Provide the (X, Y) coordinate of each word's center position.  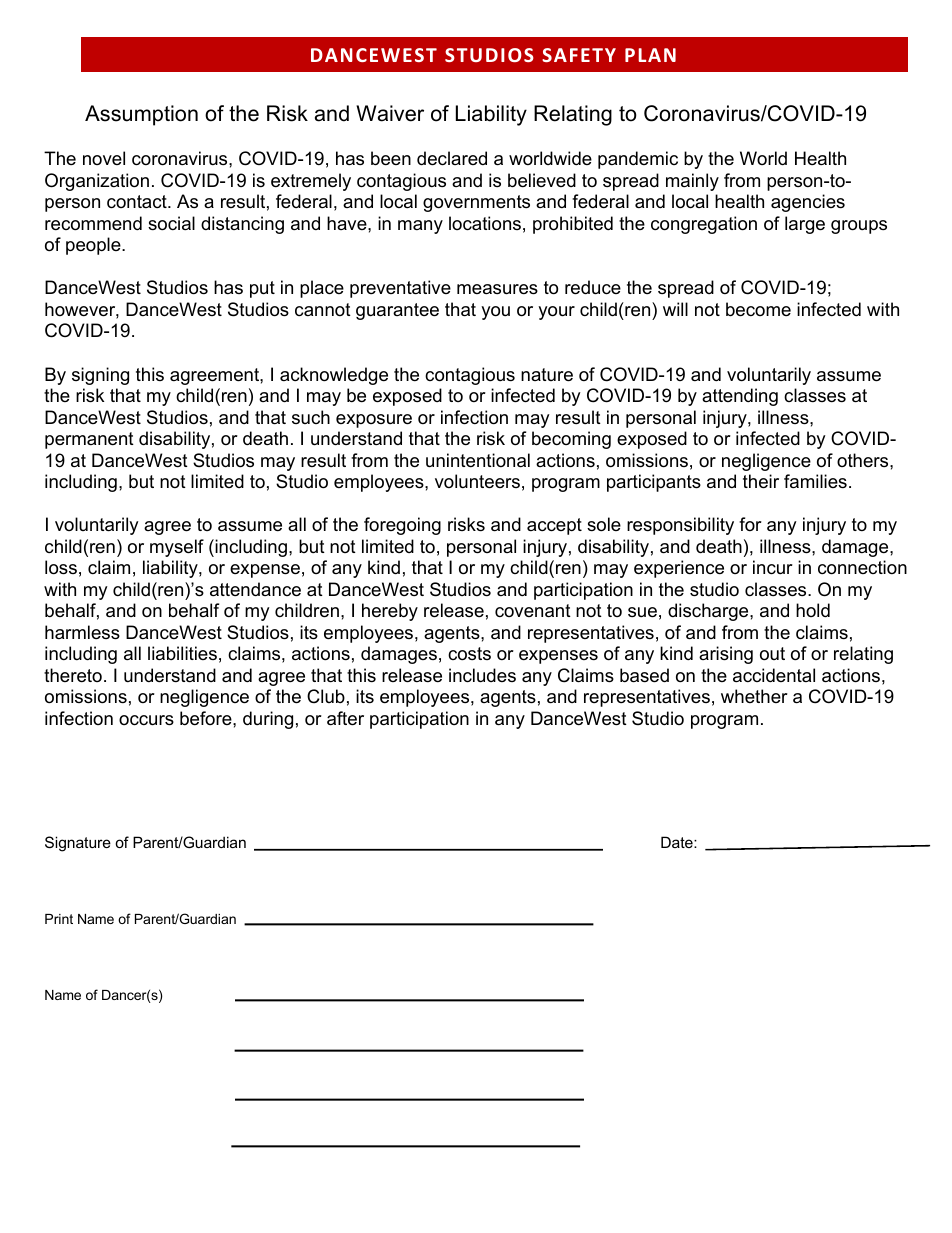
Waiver (390, 113)
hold (813, 610)
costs (469, 654)
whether (754, 696)
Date (678, 842)
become (758, 309)
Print (59, 919)
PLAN (650, 55)
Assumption (141, 115)
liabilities (182, 653)
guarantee (397, 311)
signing (100, 376)
